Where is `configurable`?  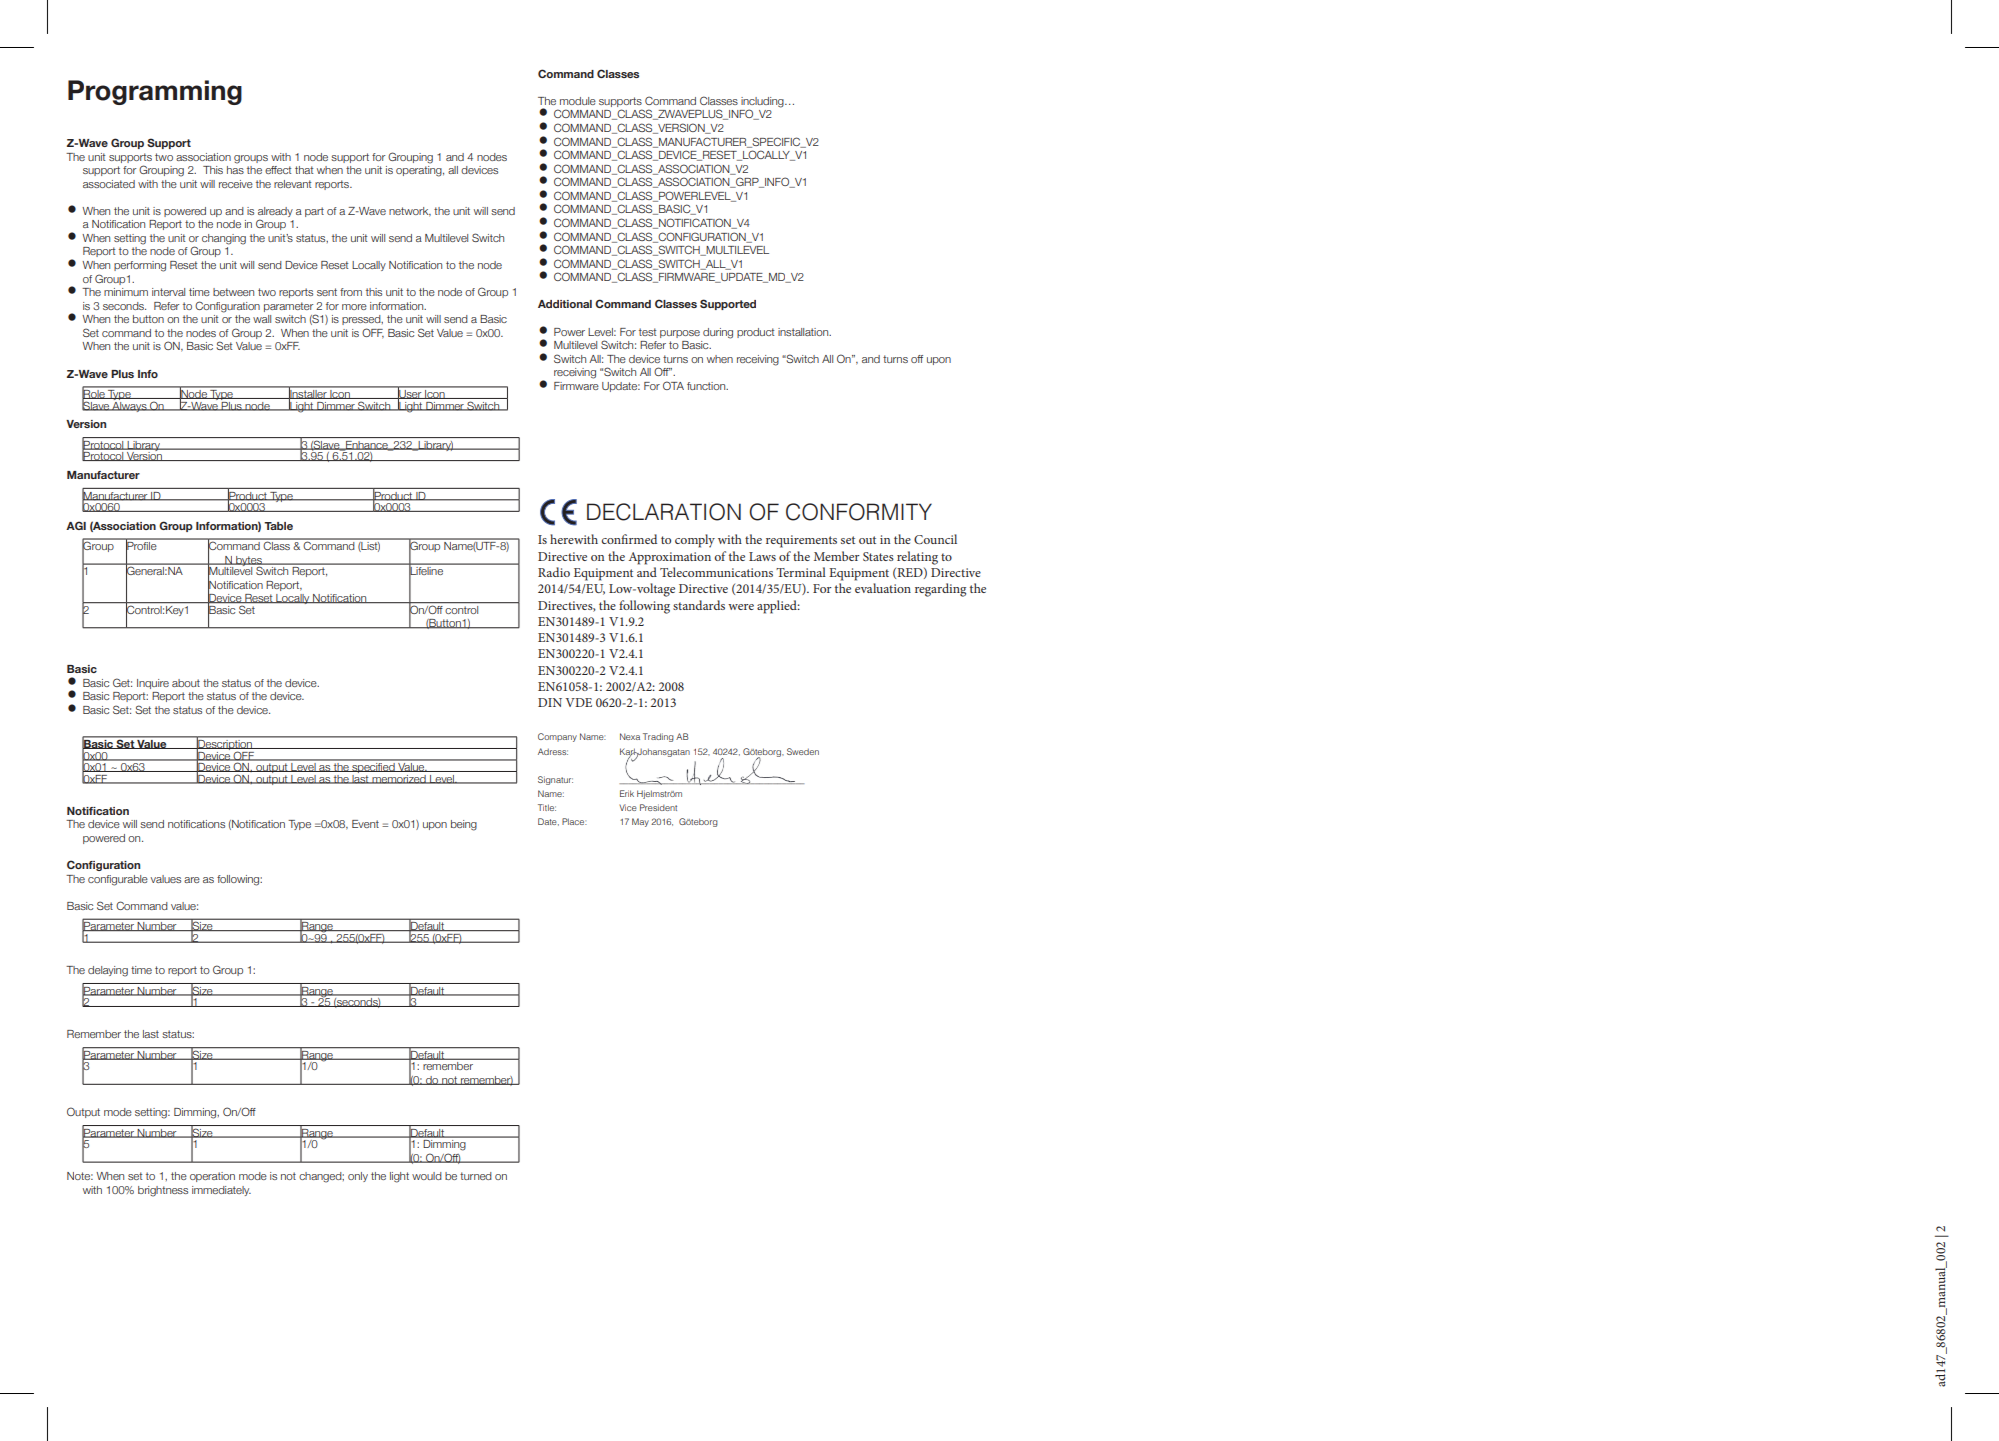
configurable is located at coordinates (118, 880).
